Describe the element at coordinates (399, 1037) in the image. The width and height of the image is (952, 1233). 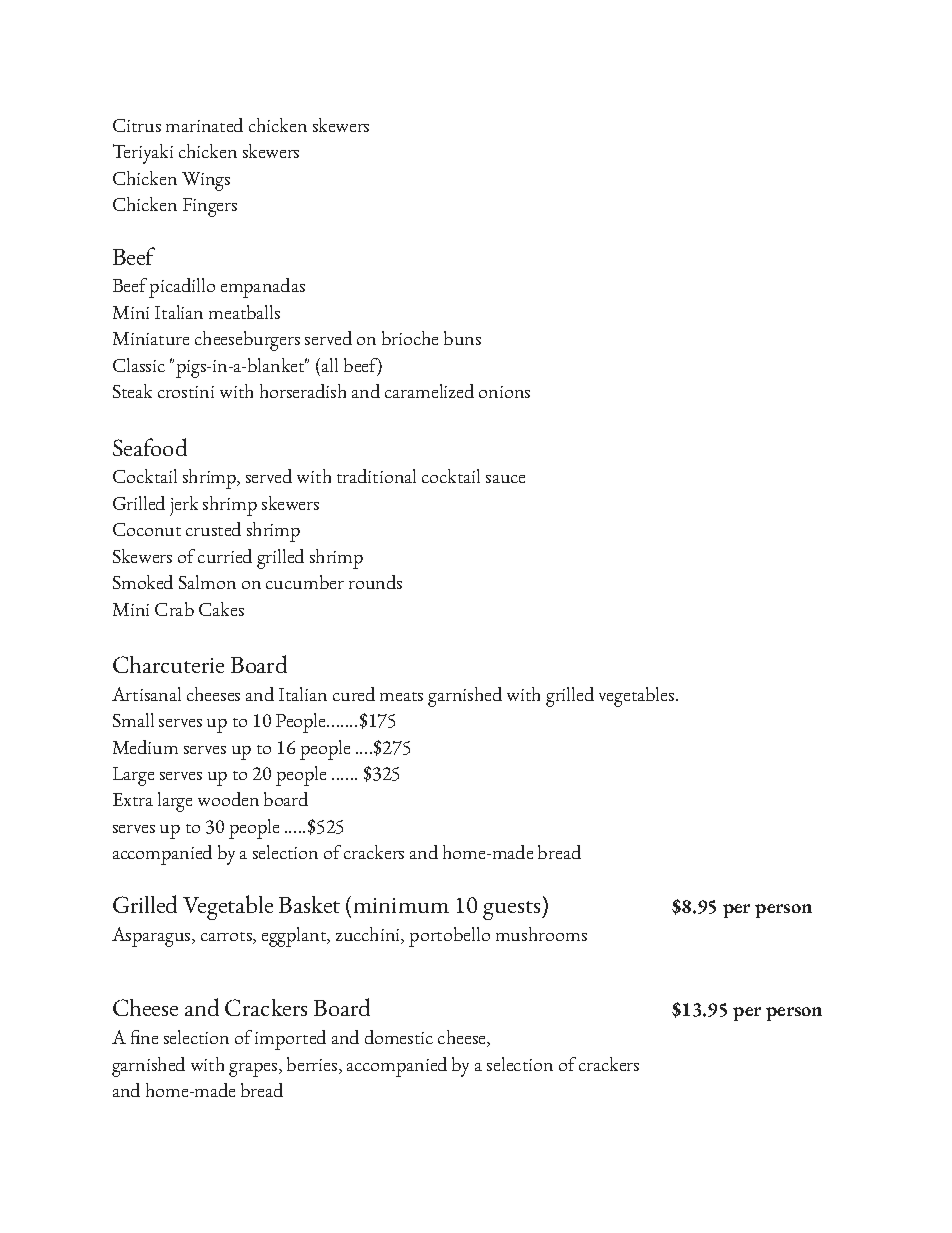
I see `domestic` at that location.
